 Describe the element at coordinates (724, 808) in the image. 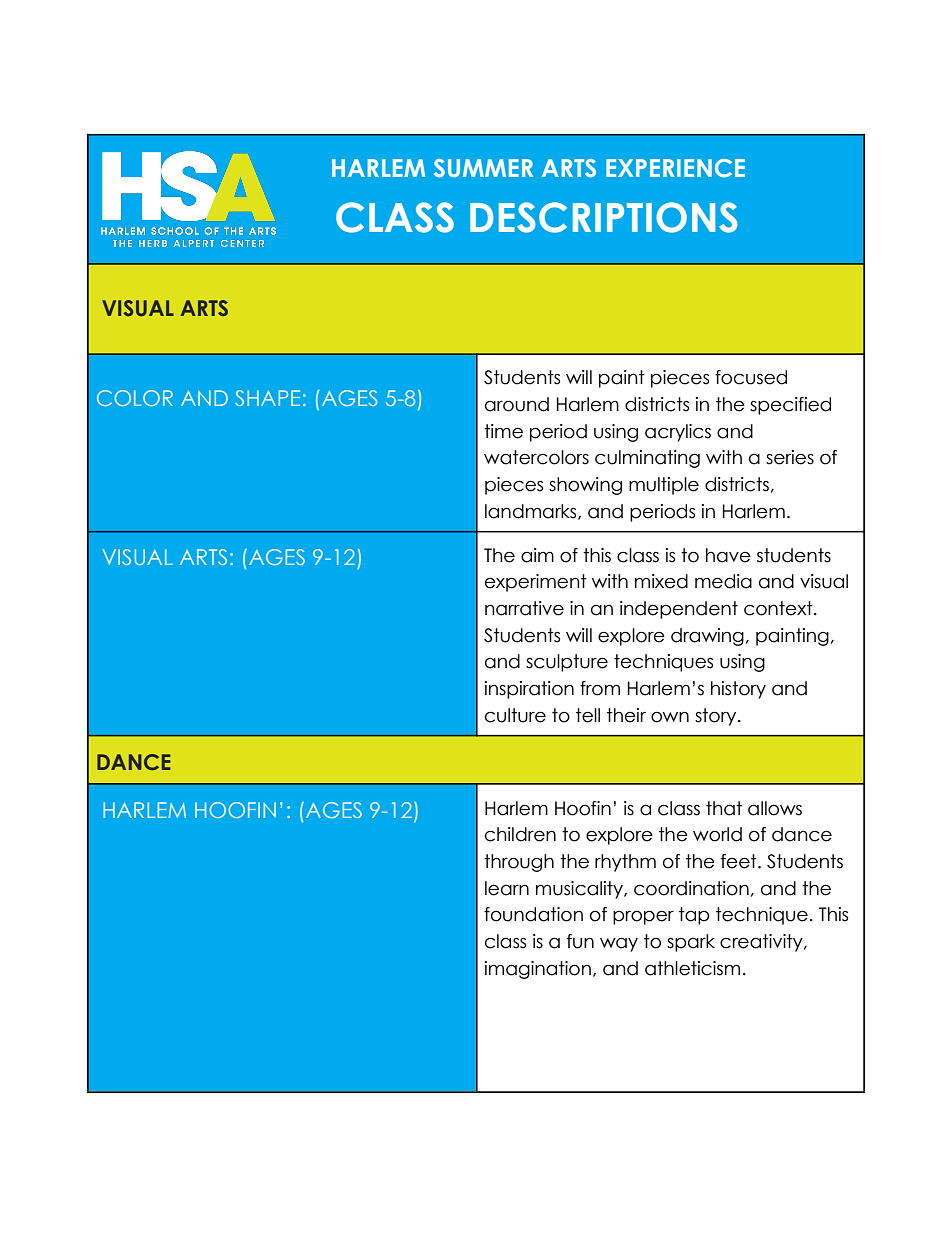

I see `that` at that location.
